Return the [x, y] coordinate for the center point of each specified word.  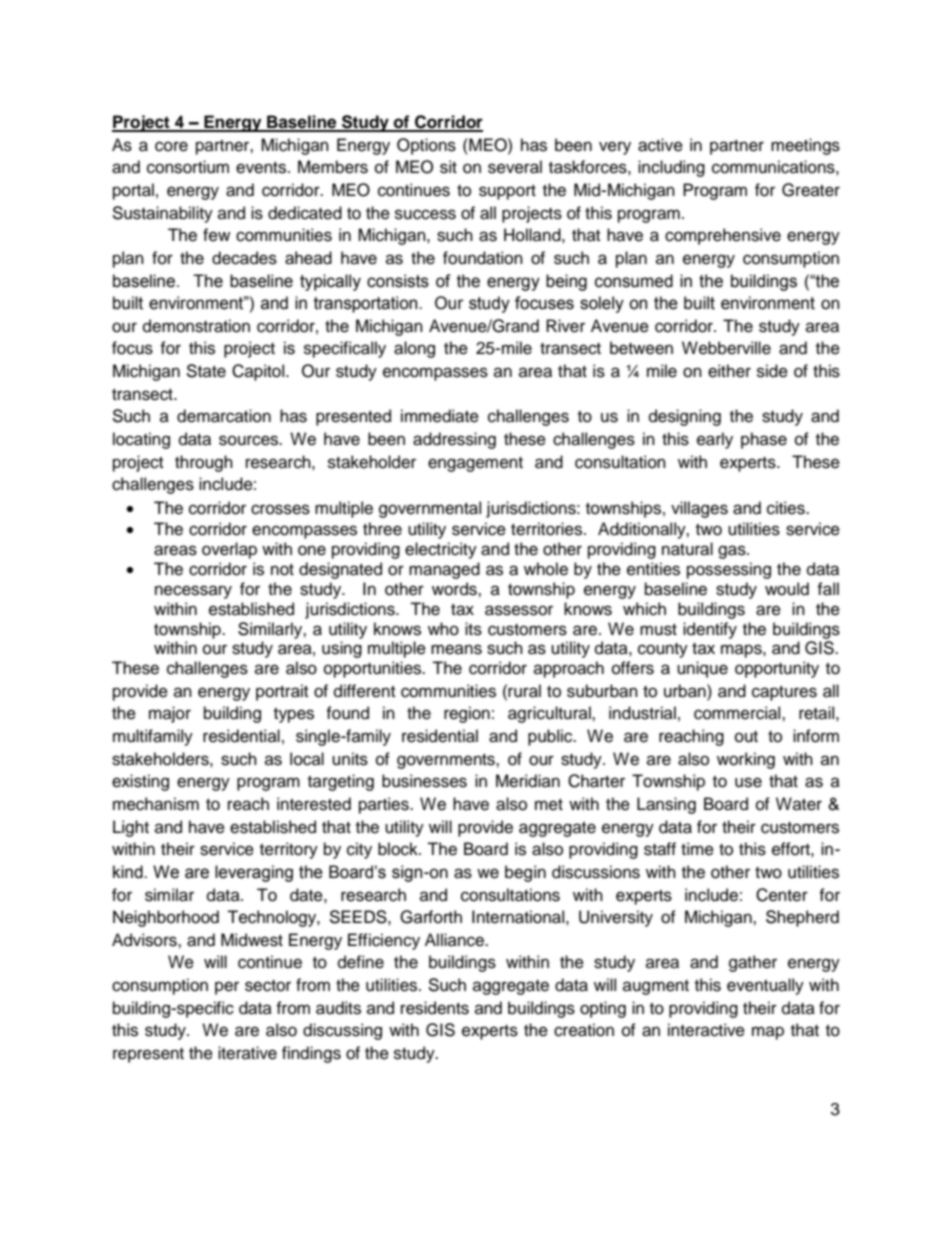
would [787, 589]
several [515, 167]
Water [799, 804]
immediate [440, 416]
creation [584, 1030]
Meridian [528, 781]
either [729, 371]
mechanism [156, 804]
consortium [188, 167]
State [206, 371]
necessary [193, 592]
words [455, 589]
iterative [247, 1053]
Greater [811, 190]
